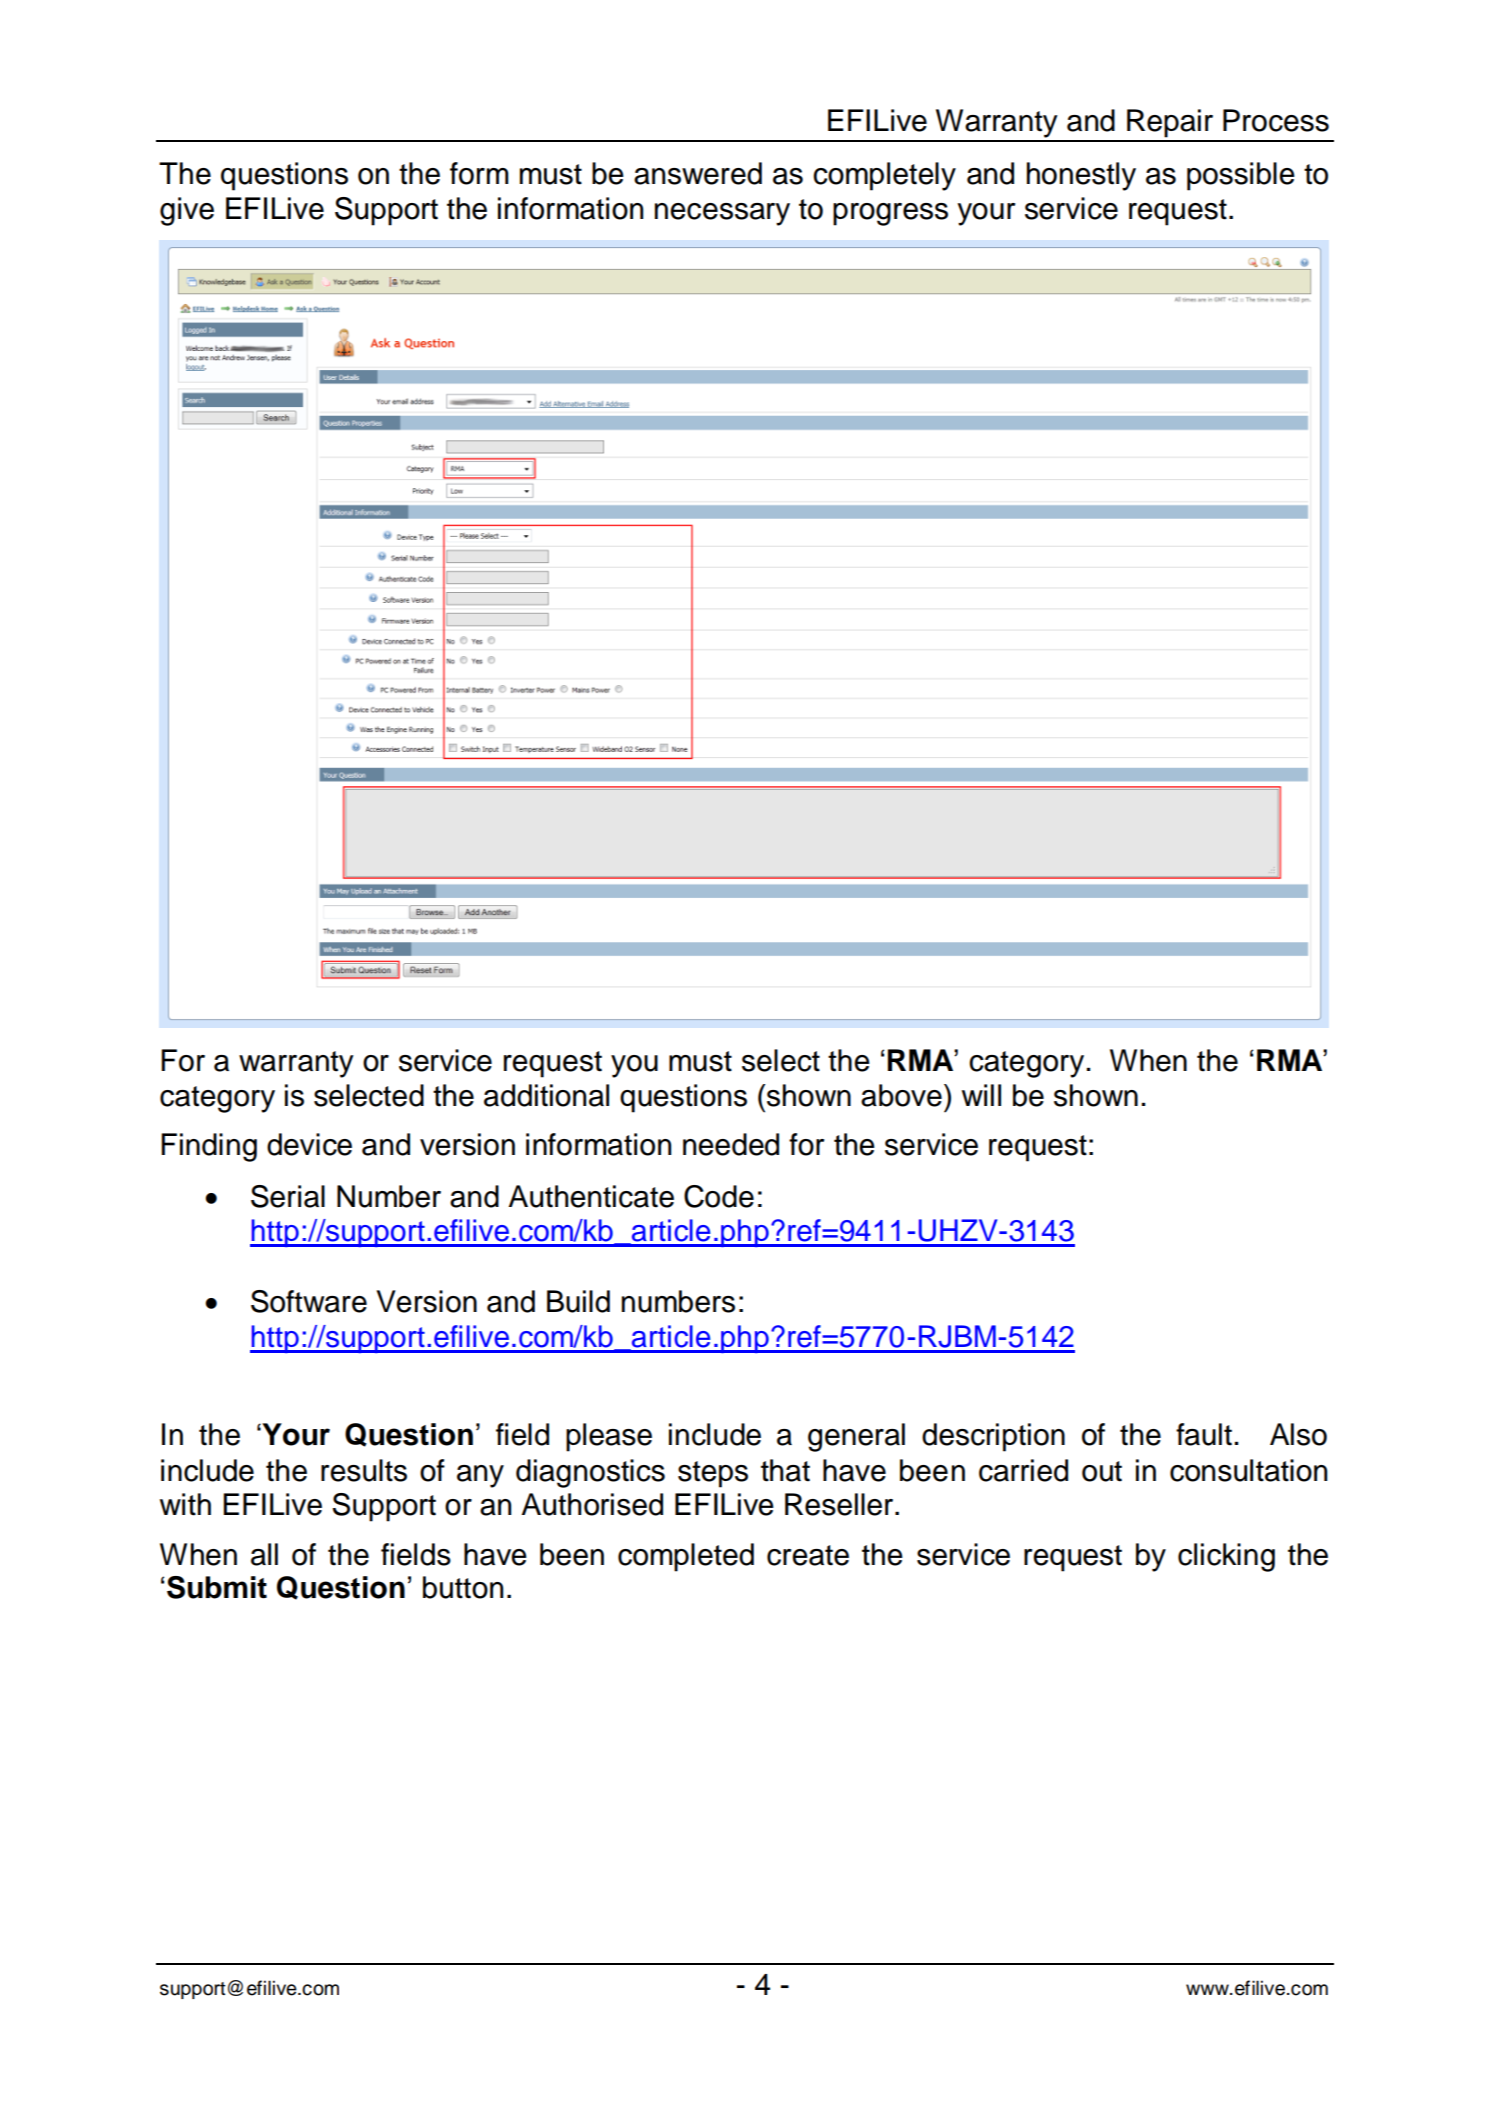 The image size is (1488, 2105). What do you see at coordinates (686, 1557) in the screenshot?
I see `completed` at bounding box center [686, 1557].
